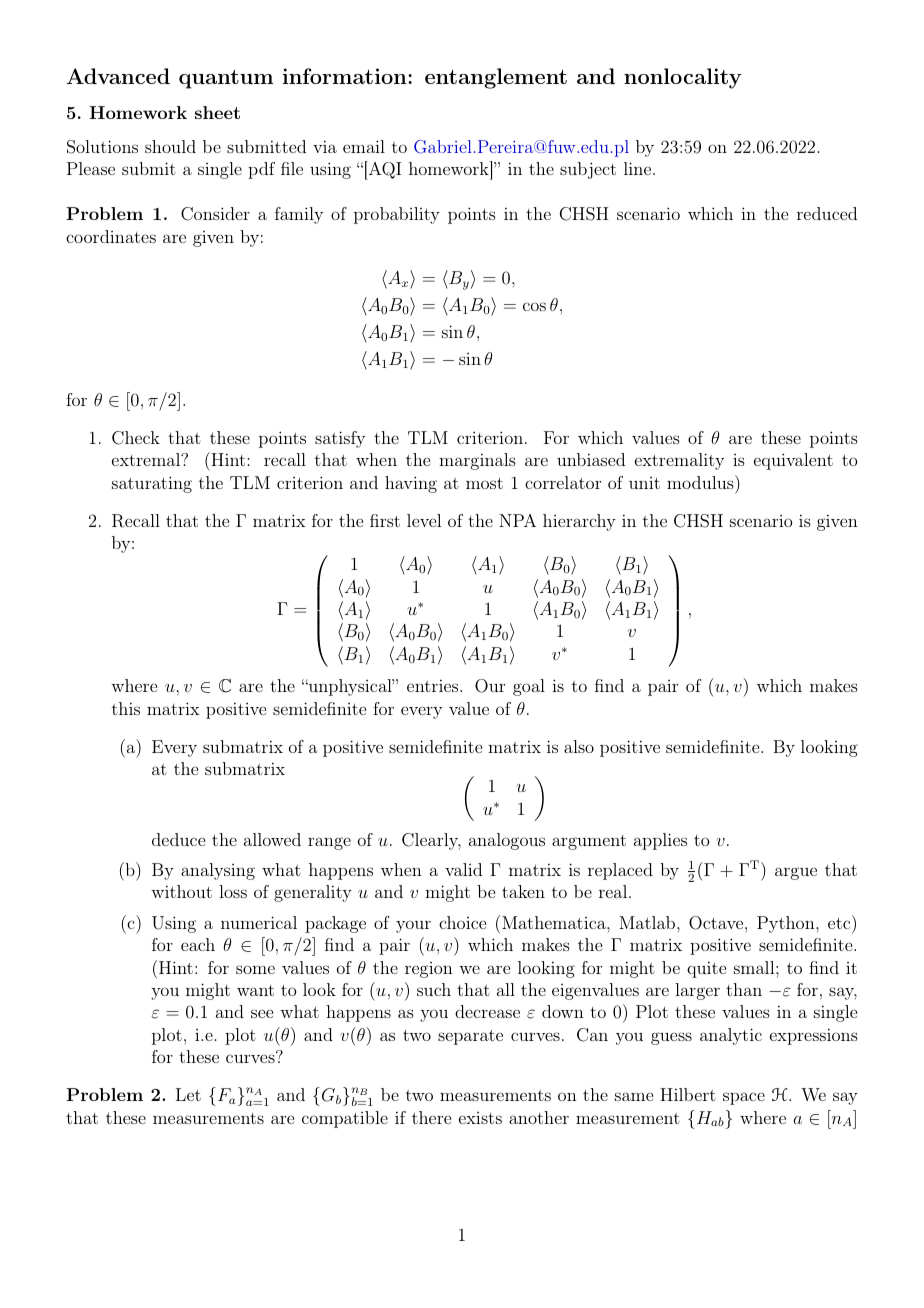 The width and height of the screenshot is (924, 1308). I want to click on applies, so click(660, 841).
